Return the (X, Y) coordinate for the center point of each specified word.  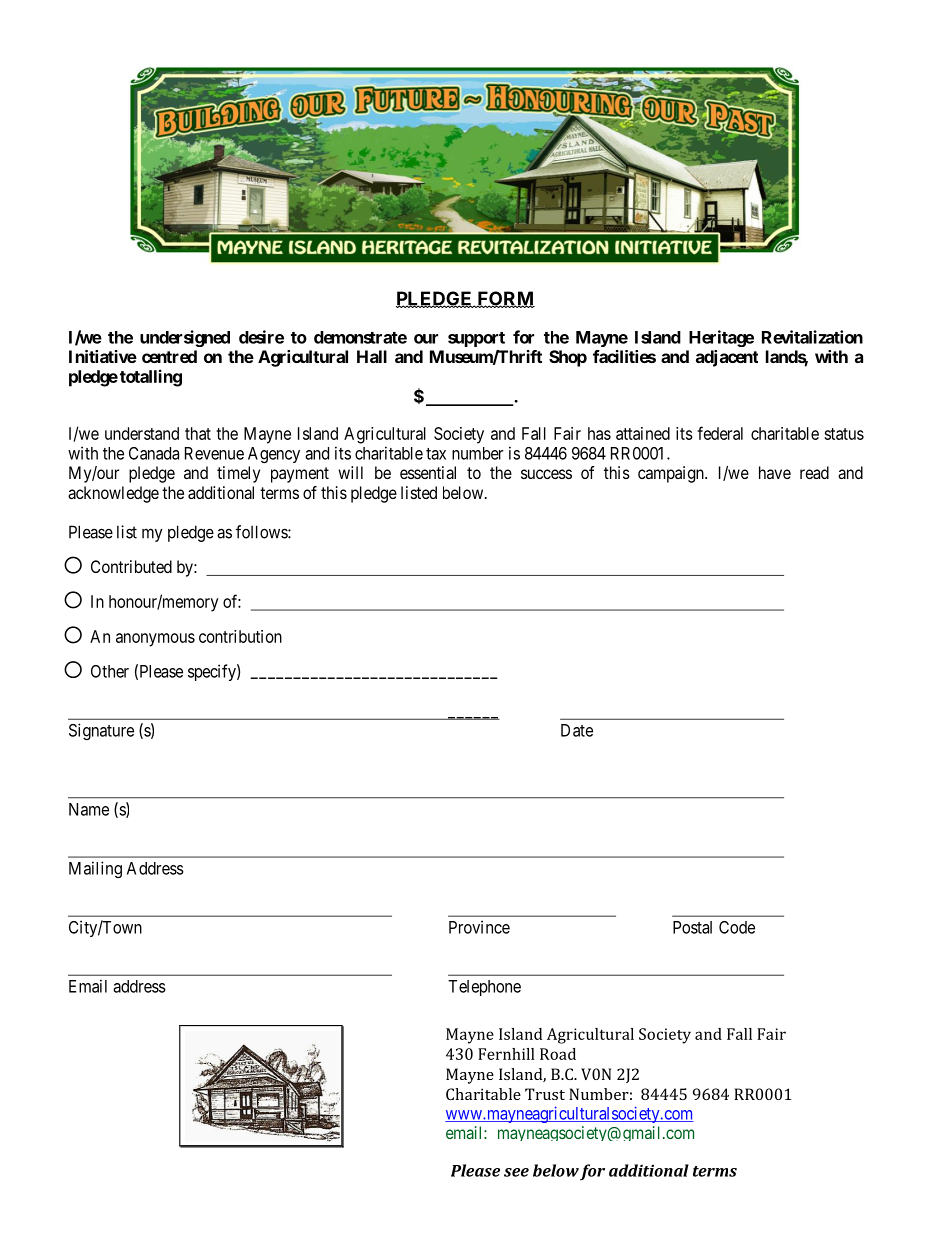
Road (558, 1054)
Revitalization (812, 337)
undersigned (185, 338)
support (476, 339)
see (516, 1172)
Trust (545, 1094)
